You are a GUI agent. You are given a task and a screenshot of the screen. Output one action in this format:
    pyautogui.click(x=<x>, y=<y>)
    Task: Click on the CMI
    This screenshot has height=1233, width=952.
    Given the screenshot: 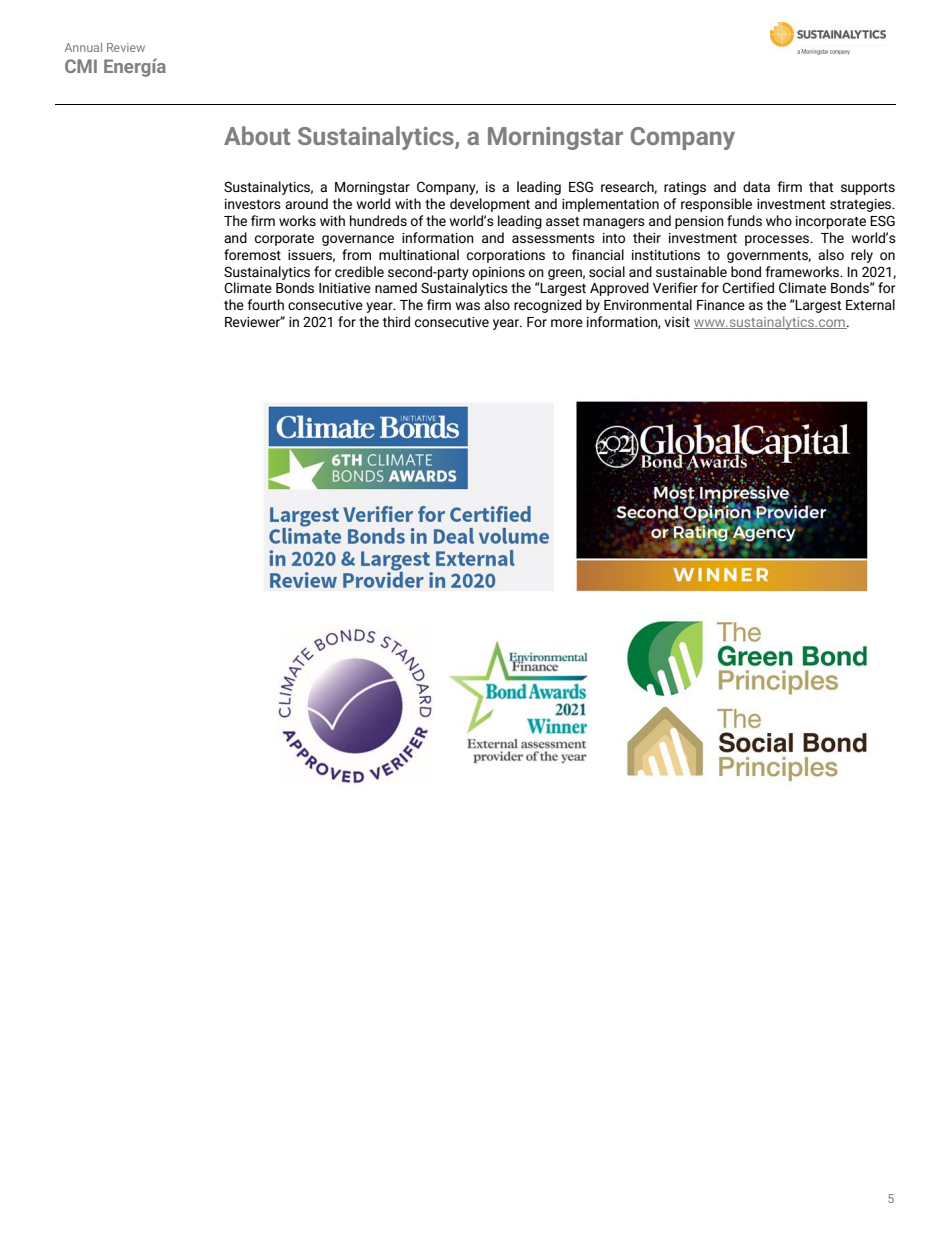 What is the action you would take?
    pyautogui.click(x=81, y=66)
